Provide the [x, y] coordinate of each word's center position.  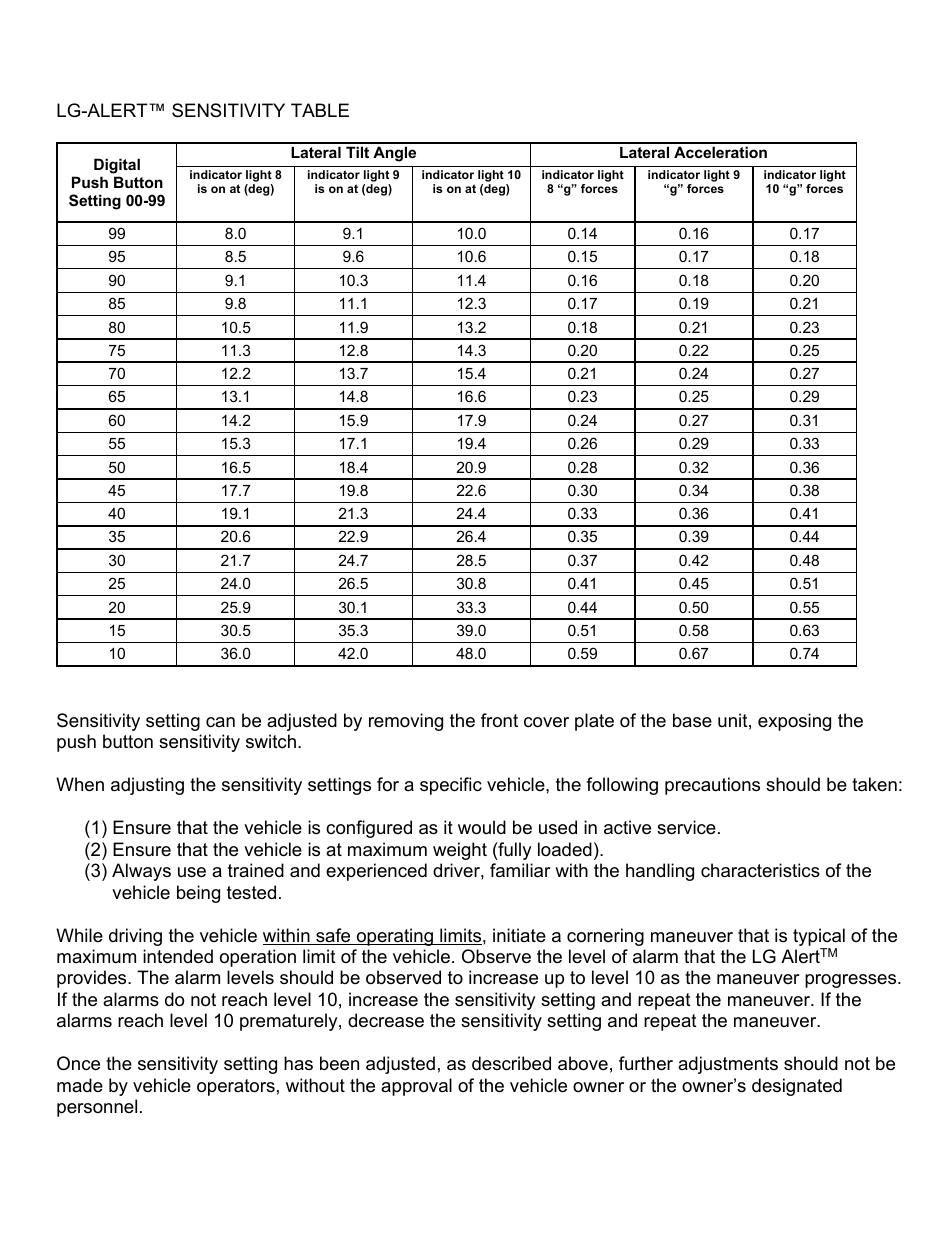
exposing [794, 722]
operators [236, 1087]
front [499, 720]
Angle [394, 154]
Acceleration [720, 152]
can [220, 722]
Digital [117, 166]
